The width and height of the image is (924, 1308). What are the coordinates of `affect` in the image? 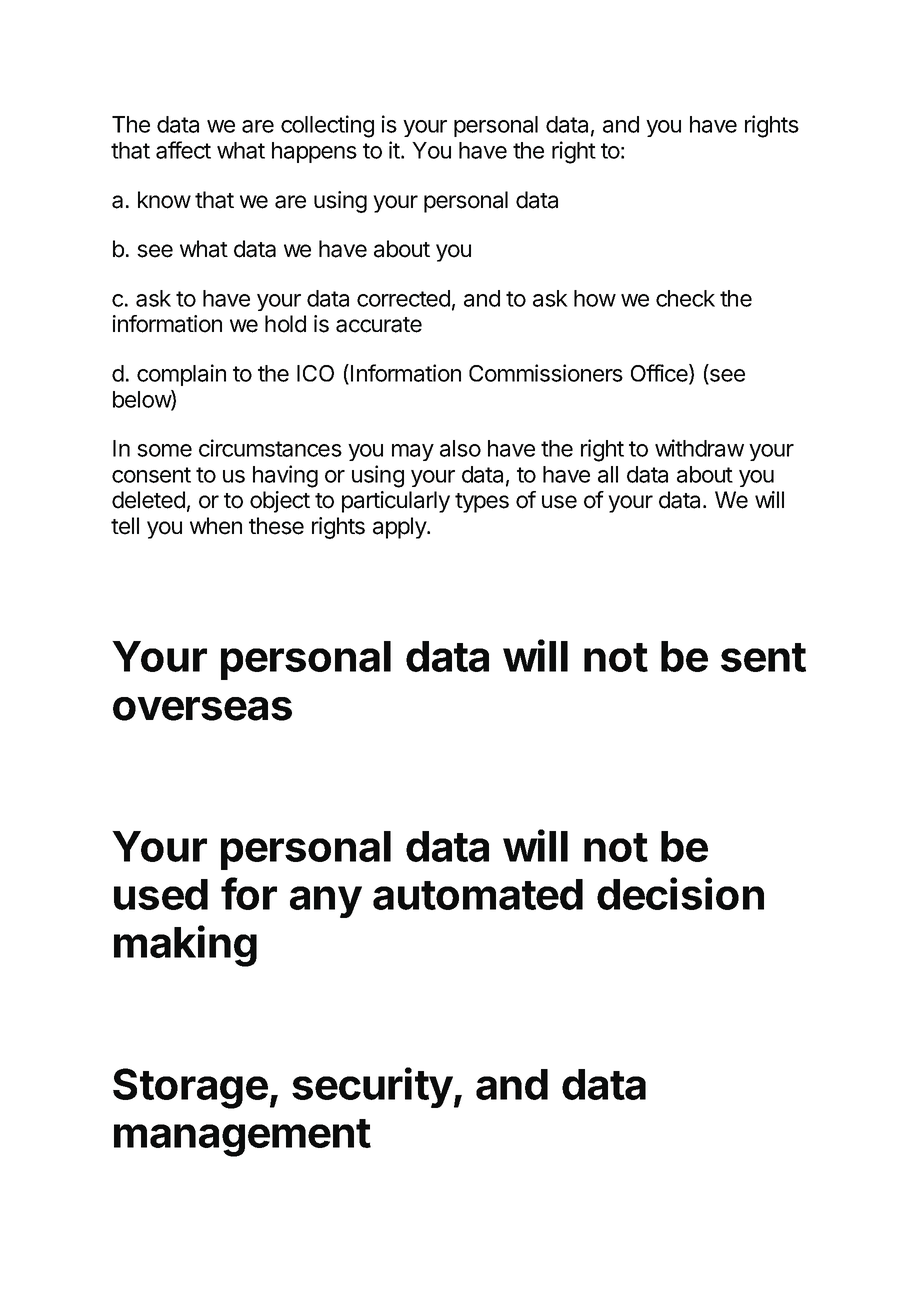 It's located at (183, 150).
